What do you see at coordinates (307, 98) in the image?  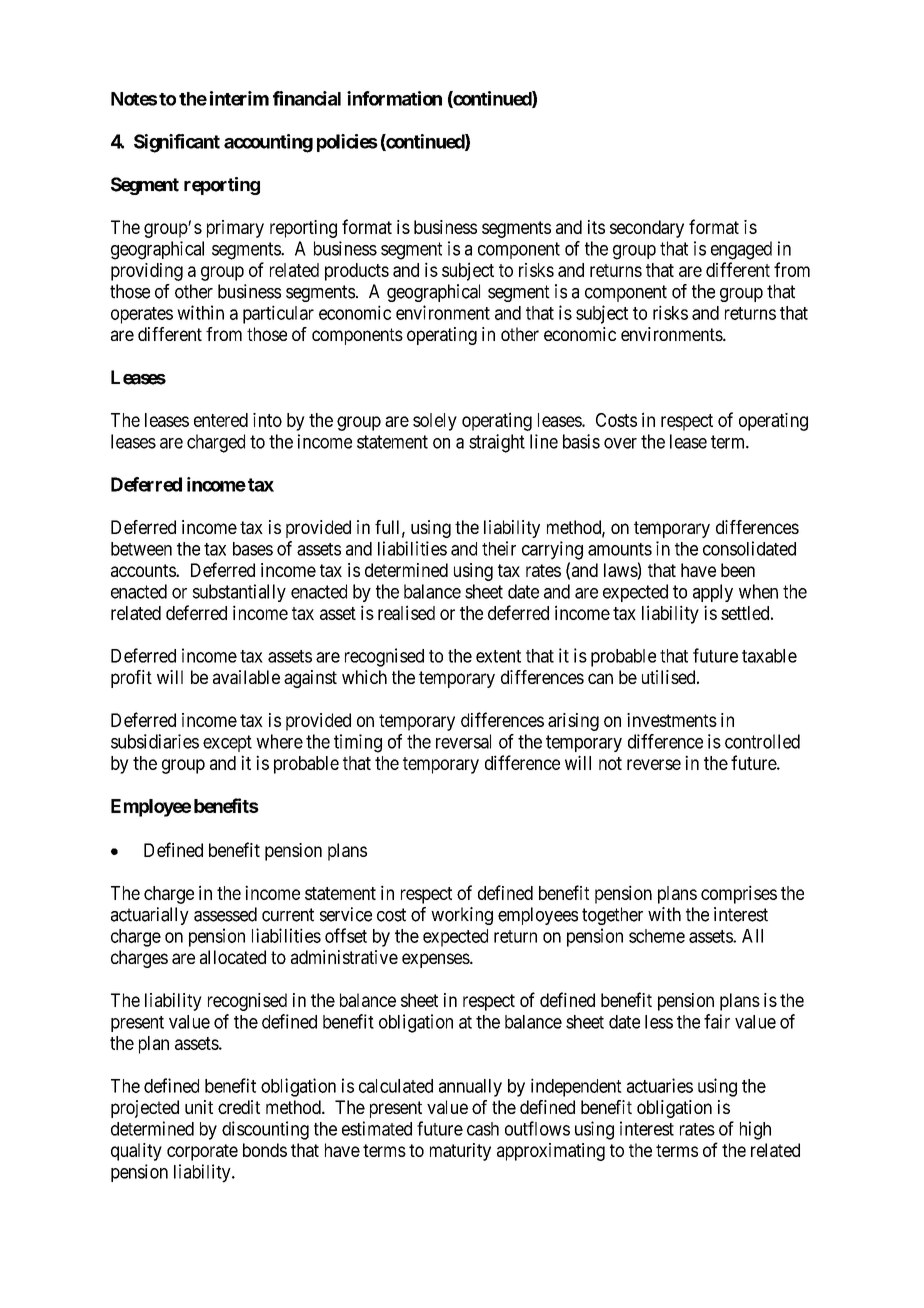 I see `financial` at bounding box center [307, 98].
